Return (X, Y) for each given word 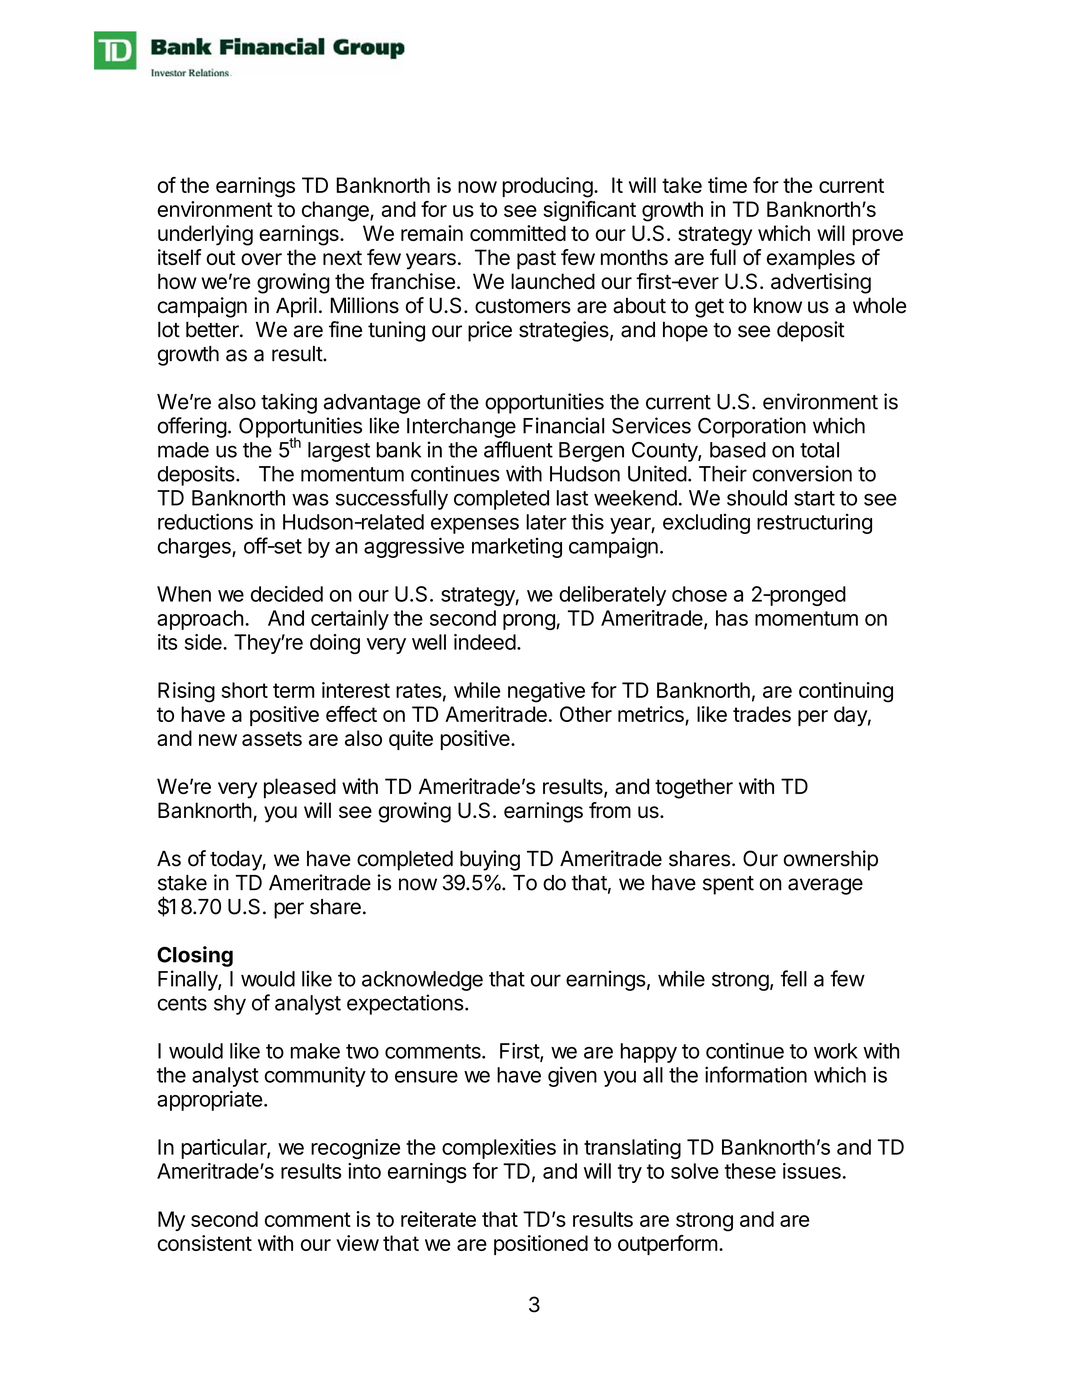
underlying (205, 235)
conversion (802, 473)
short (244, 690)
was (310, 500)
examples (811, 259)
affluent (518, 449)
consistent (205, 1243)
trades (762, 714)
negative (546, 692)
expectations (405, 1004)
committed (518, 233)
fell (793, 978)
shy (230, 1005)
